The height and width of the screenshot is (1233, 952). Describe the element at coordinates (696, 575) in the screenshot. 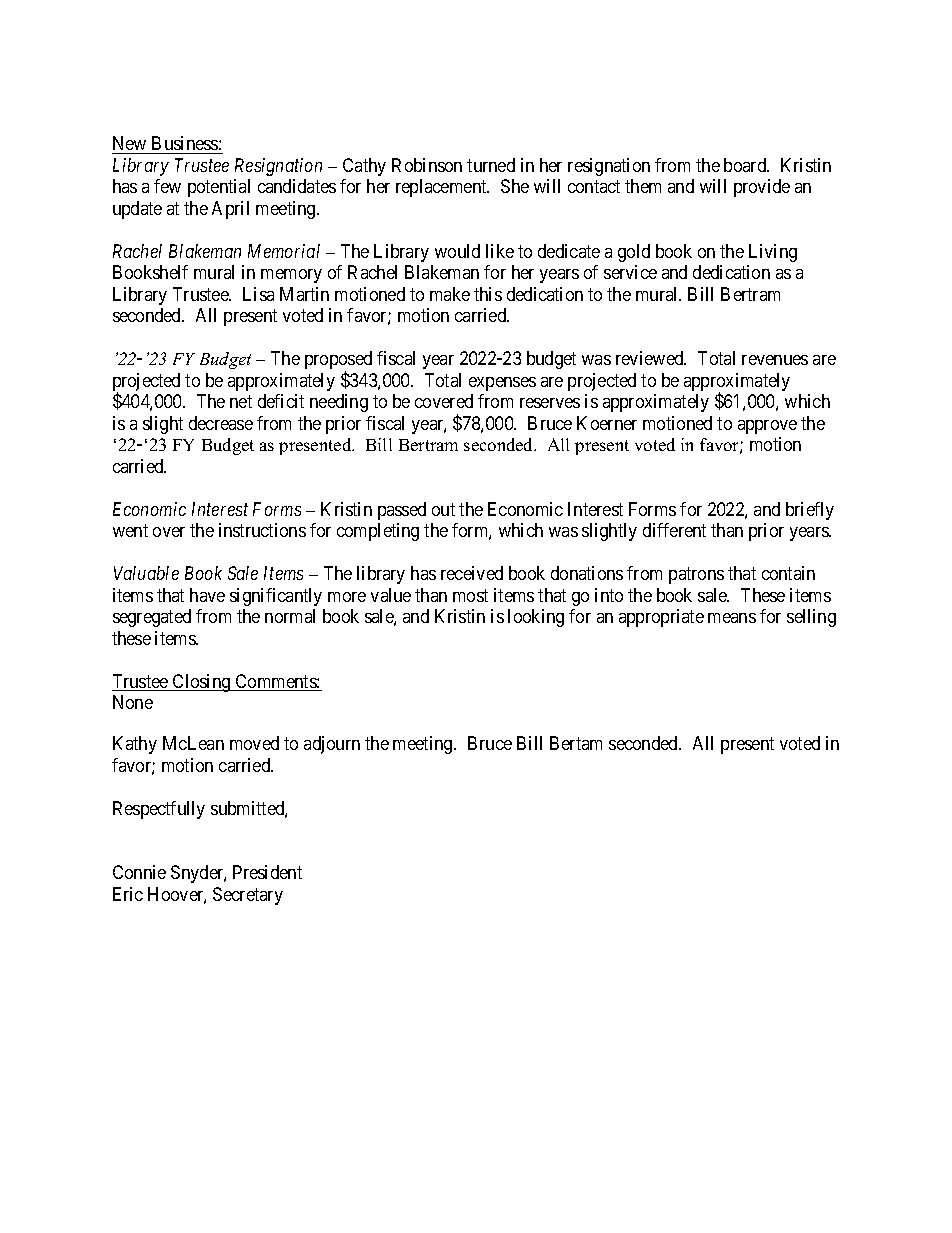

I see `patrons` at that location.
